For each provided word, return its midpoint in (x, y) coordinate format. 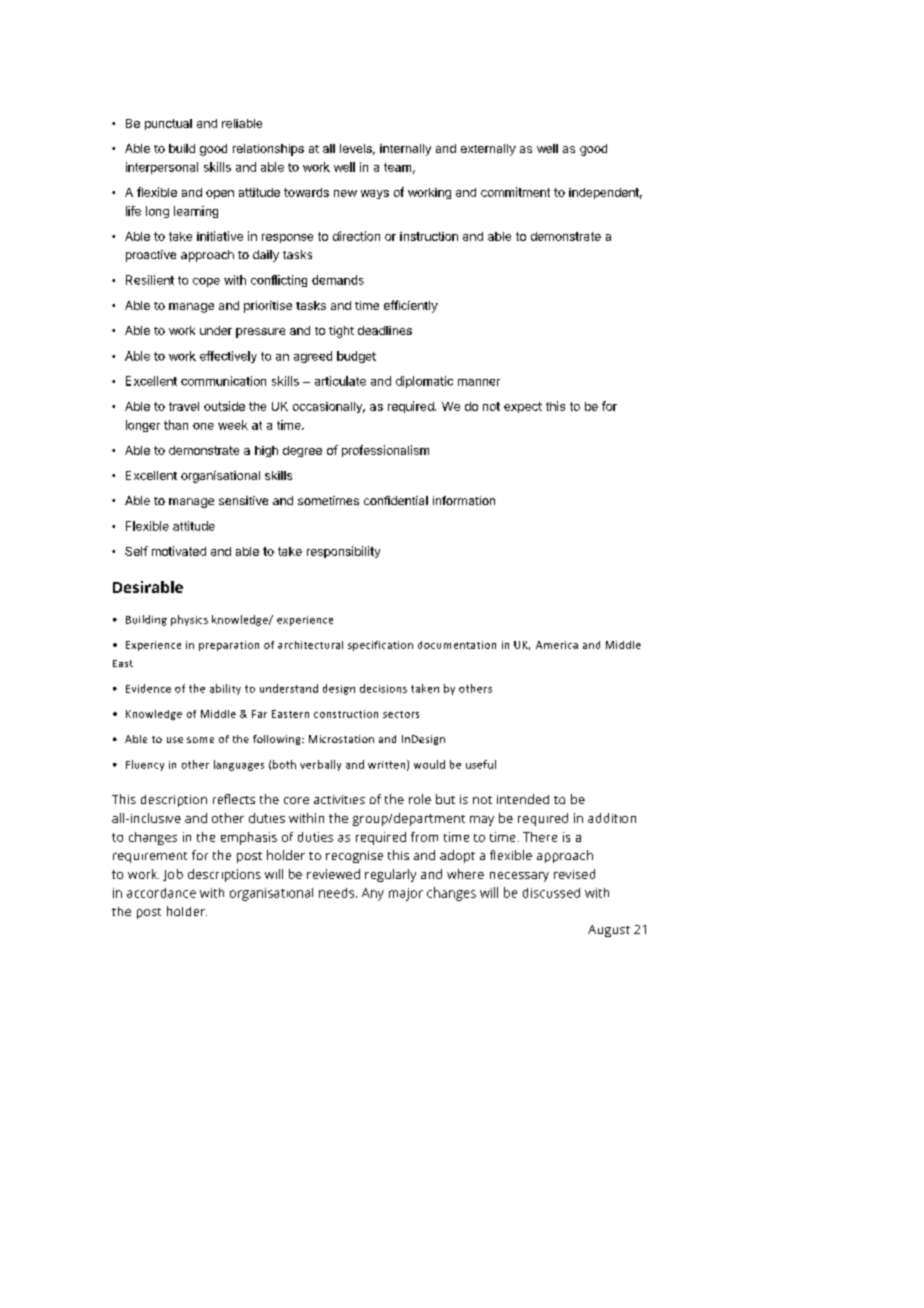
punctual (168, 124)
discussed (551, 893)
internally (405, 150)
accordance (161, 893)
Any (373, 894)
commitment (515, 192)
